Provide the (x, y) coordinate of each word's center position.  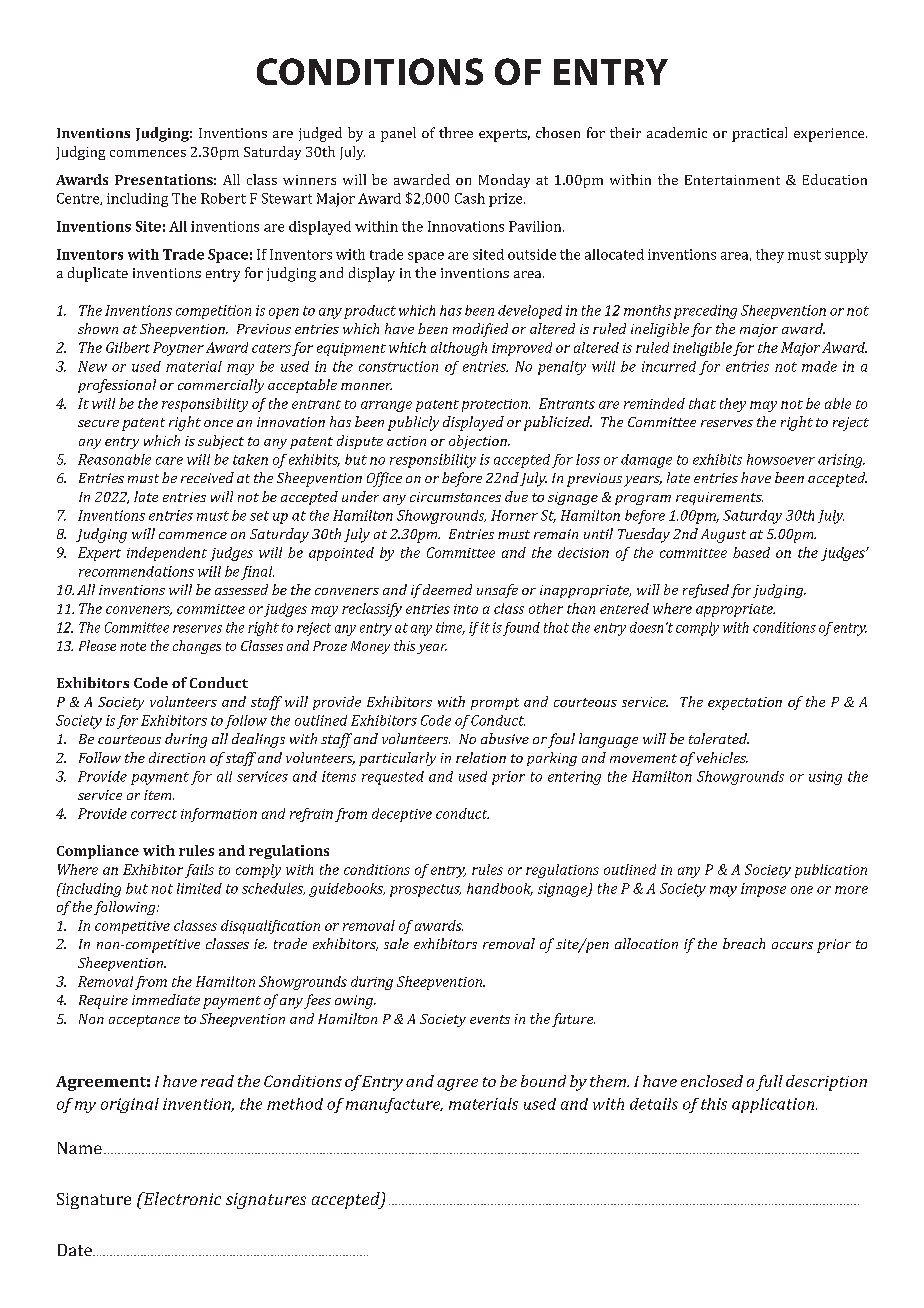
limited (199, 888)
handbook (500, 889)
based (751, 552)
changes (197, 647)
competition (213, 312)
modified (480, 330)
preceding (705, 312)
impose (763, 890)
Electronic (181, 1198)
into (466, 609)
